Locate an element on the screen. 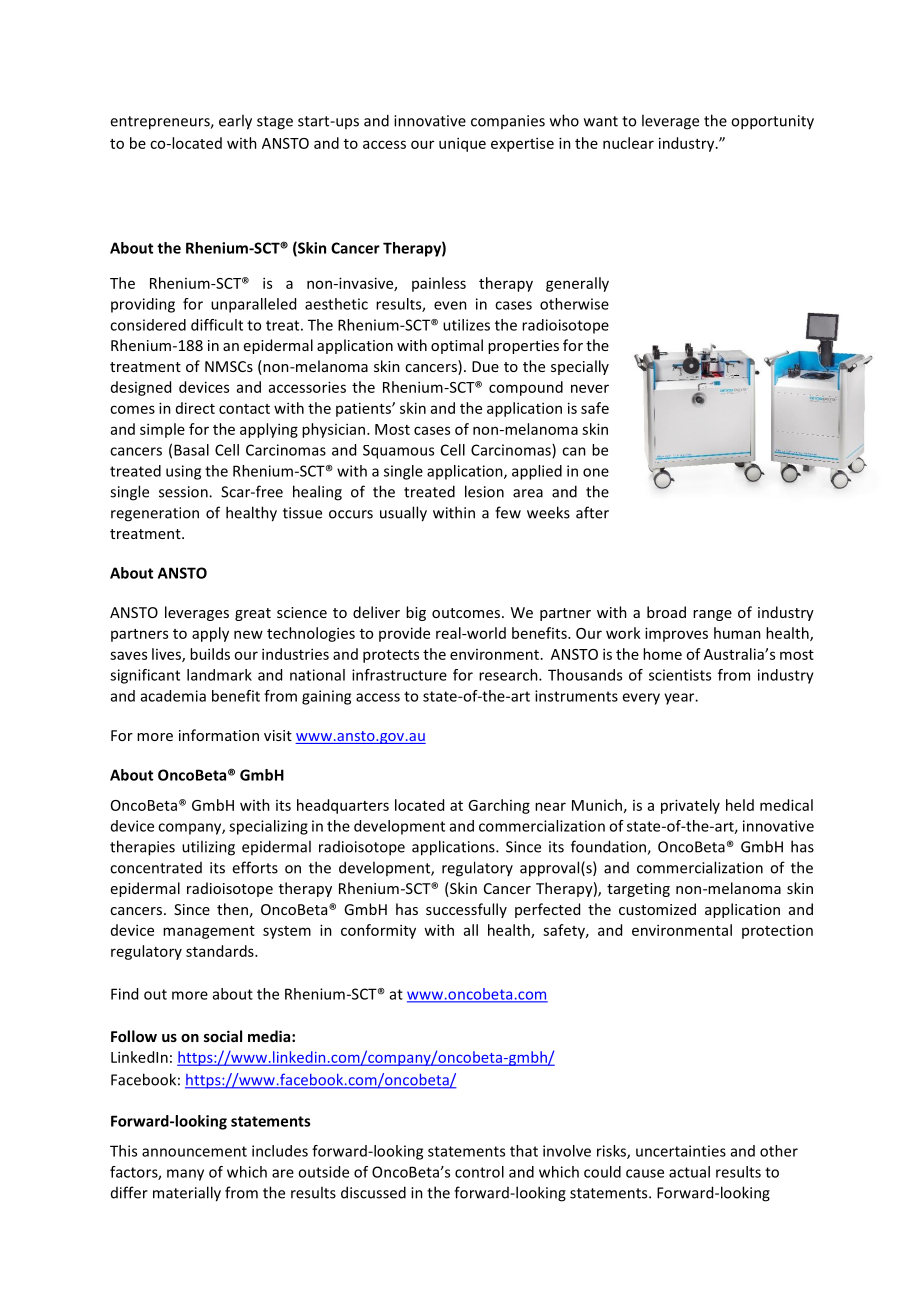 Image resolution: width=924 pixels, height=1308 pixels. scientists is located at coordinates (680, 675).
